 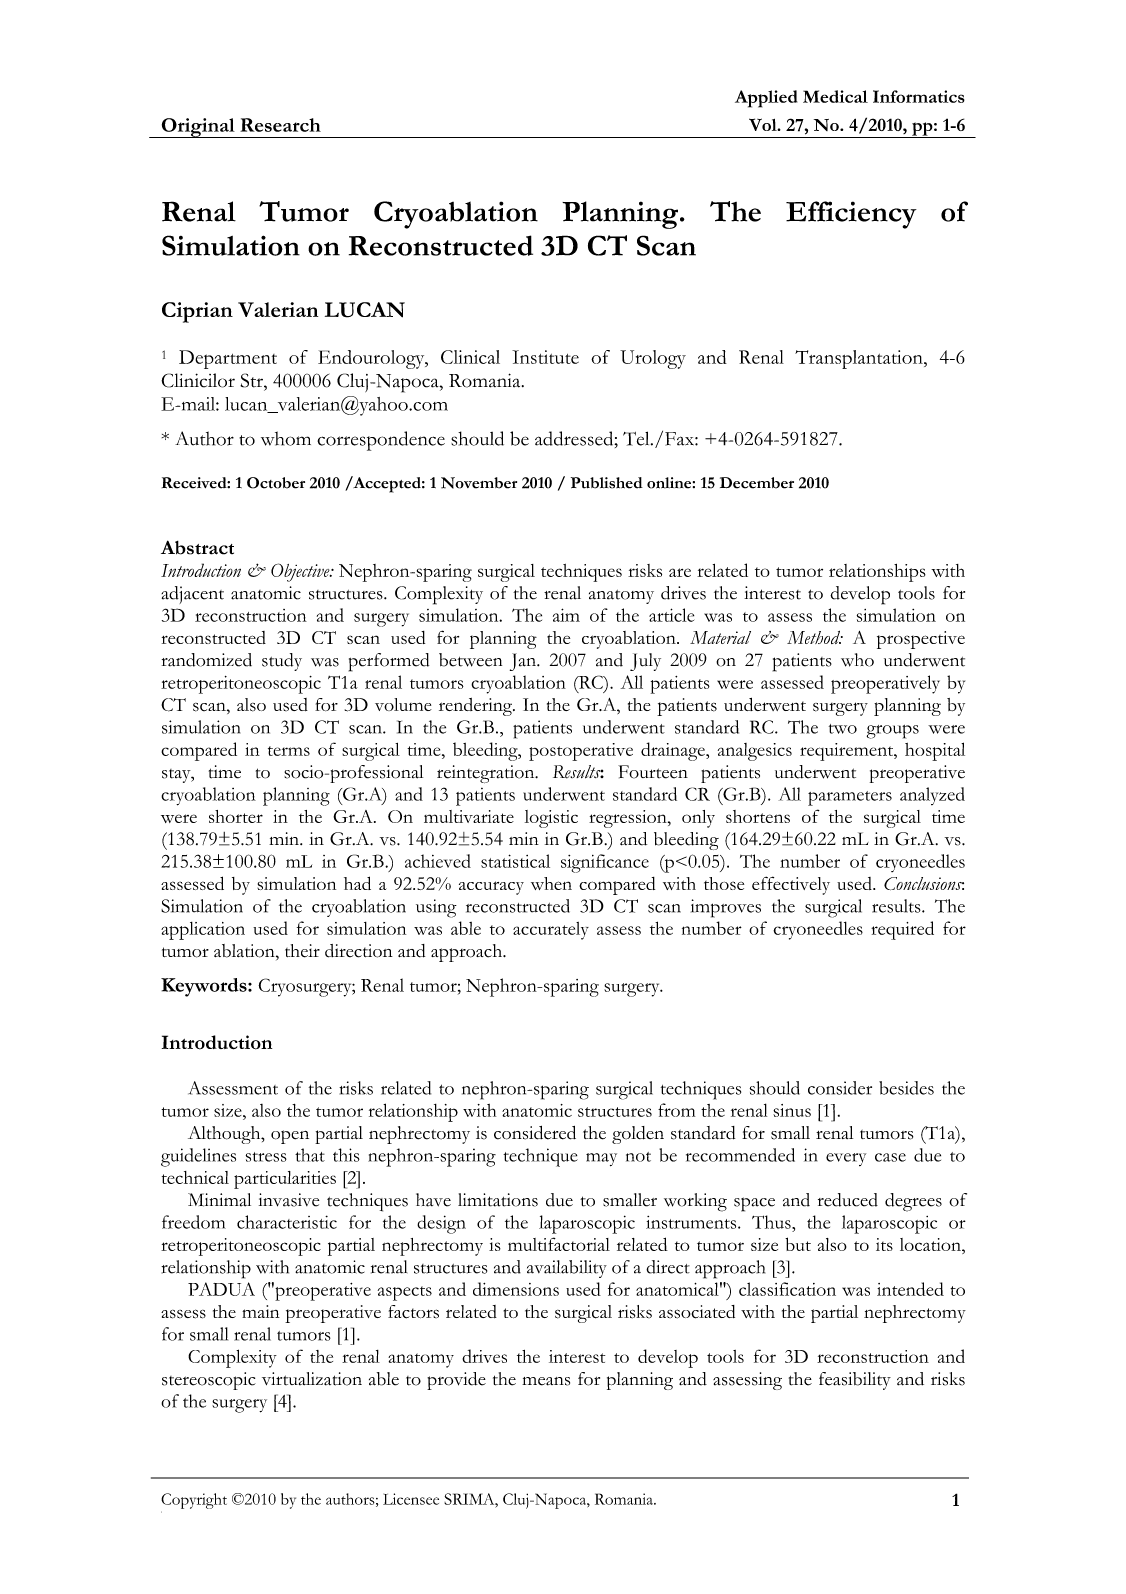 What do you see at coordinates (280, 125) in the image?
I see `Research` at bounding box center [280, 125].
